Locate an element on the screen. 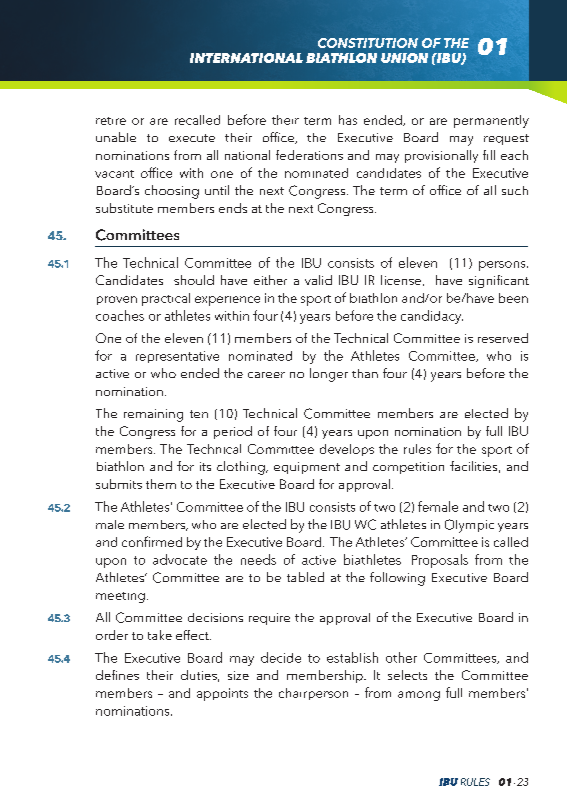 The image size is (567, 811). significant is located at coordinates (499, 281).
